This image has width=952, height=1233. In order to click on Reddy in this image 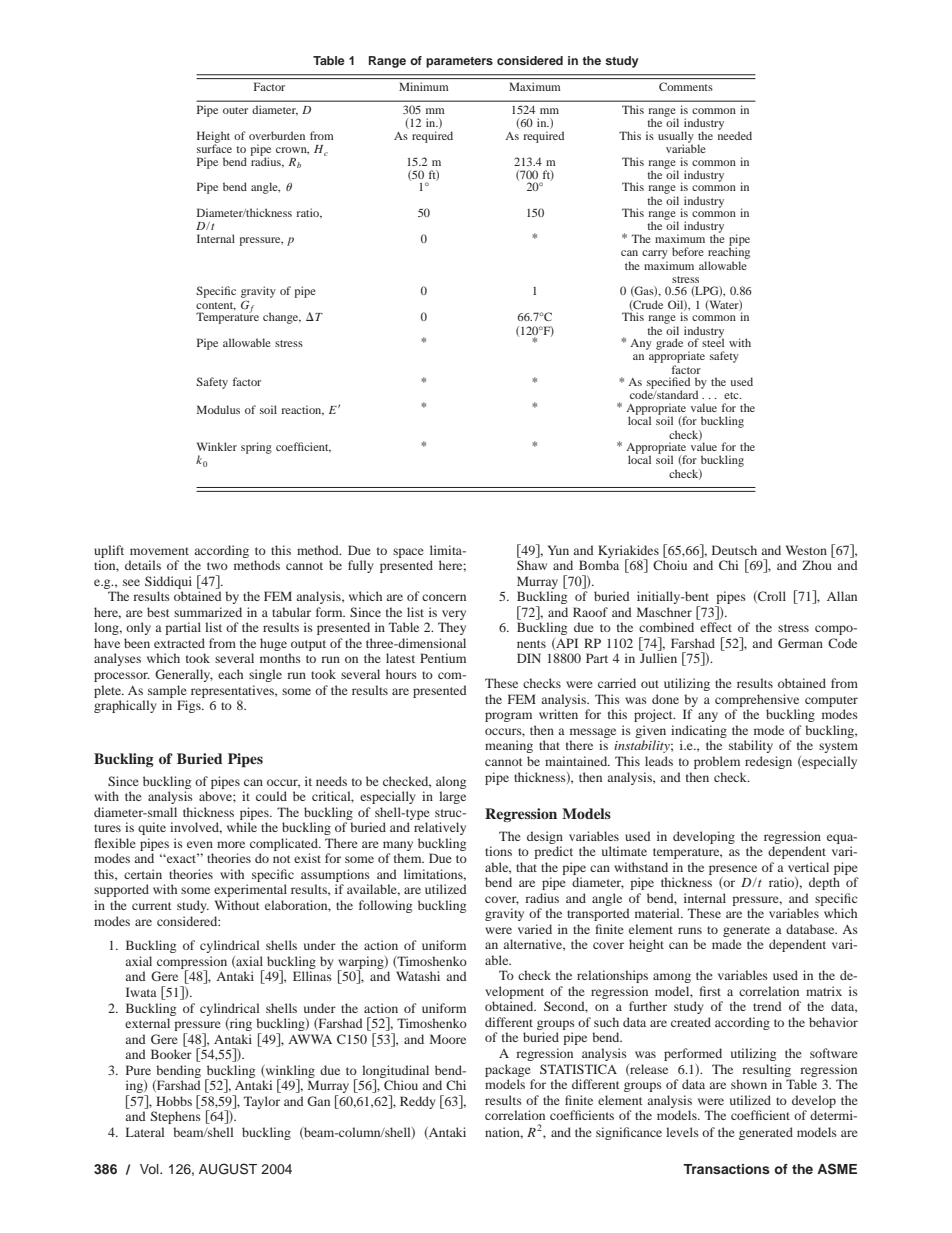, I will do `click(418, 1102)`.
